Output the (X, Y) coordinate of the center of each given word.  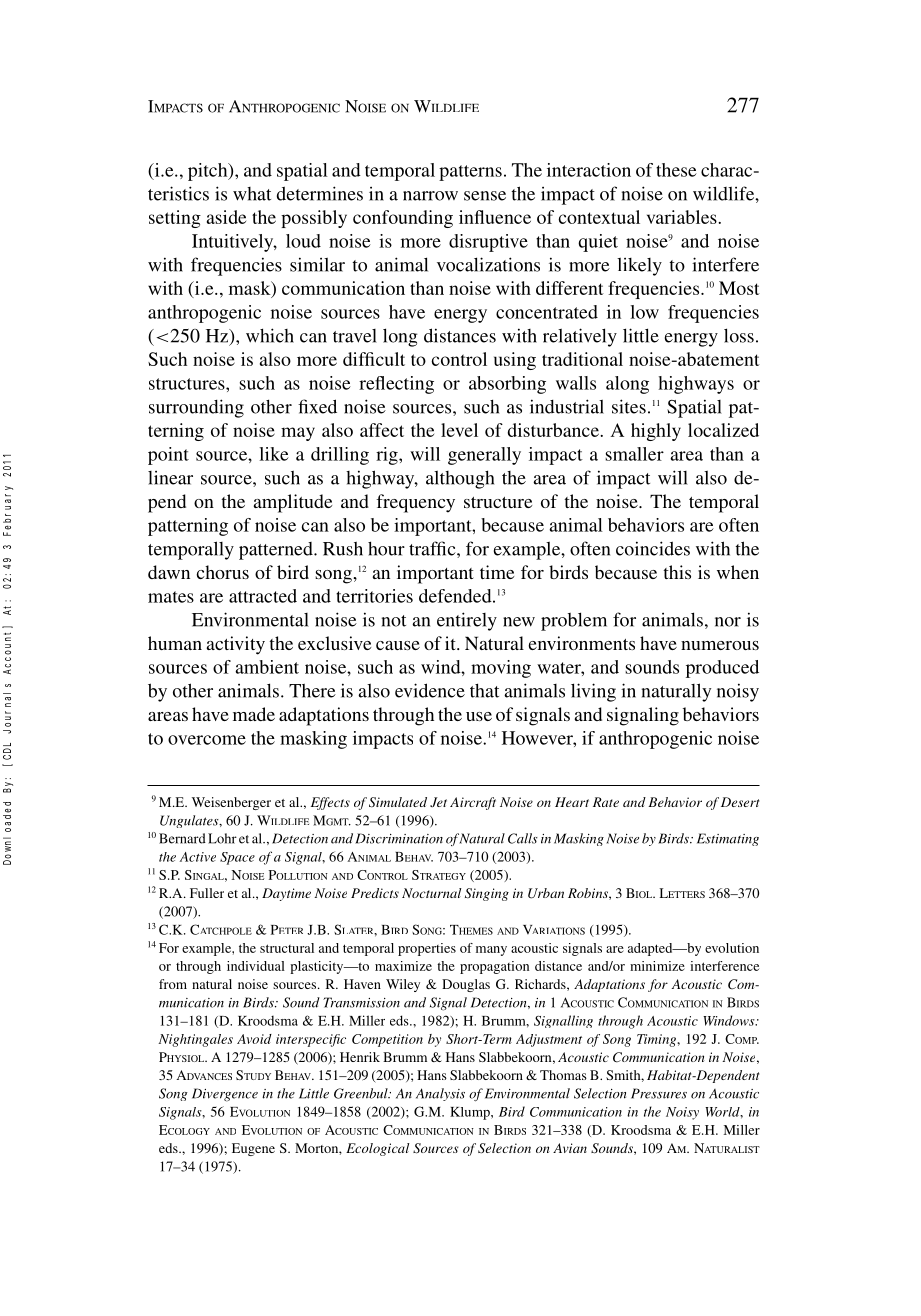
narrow (430, 196)
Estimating (728, 839)
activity (236, 645)
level (459, 430)
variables (683, 217)
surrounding (196, 408)
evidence (430, 690)
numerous (720, 645)
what (252, 194)
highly (656, 432)
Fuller (207, 893)
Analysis (440, 1094)
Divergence (225, 1095)
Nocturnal (431, 893)
